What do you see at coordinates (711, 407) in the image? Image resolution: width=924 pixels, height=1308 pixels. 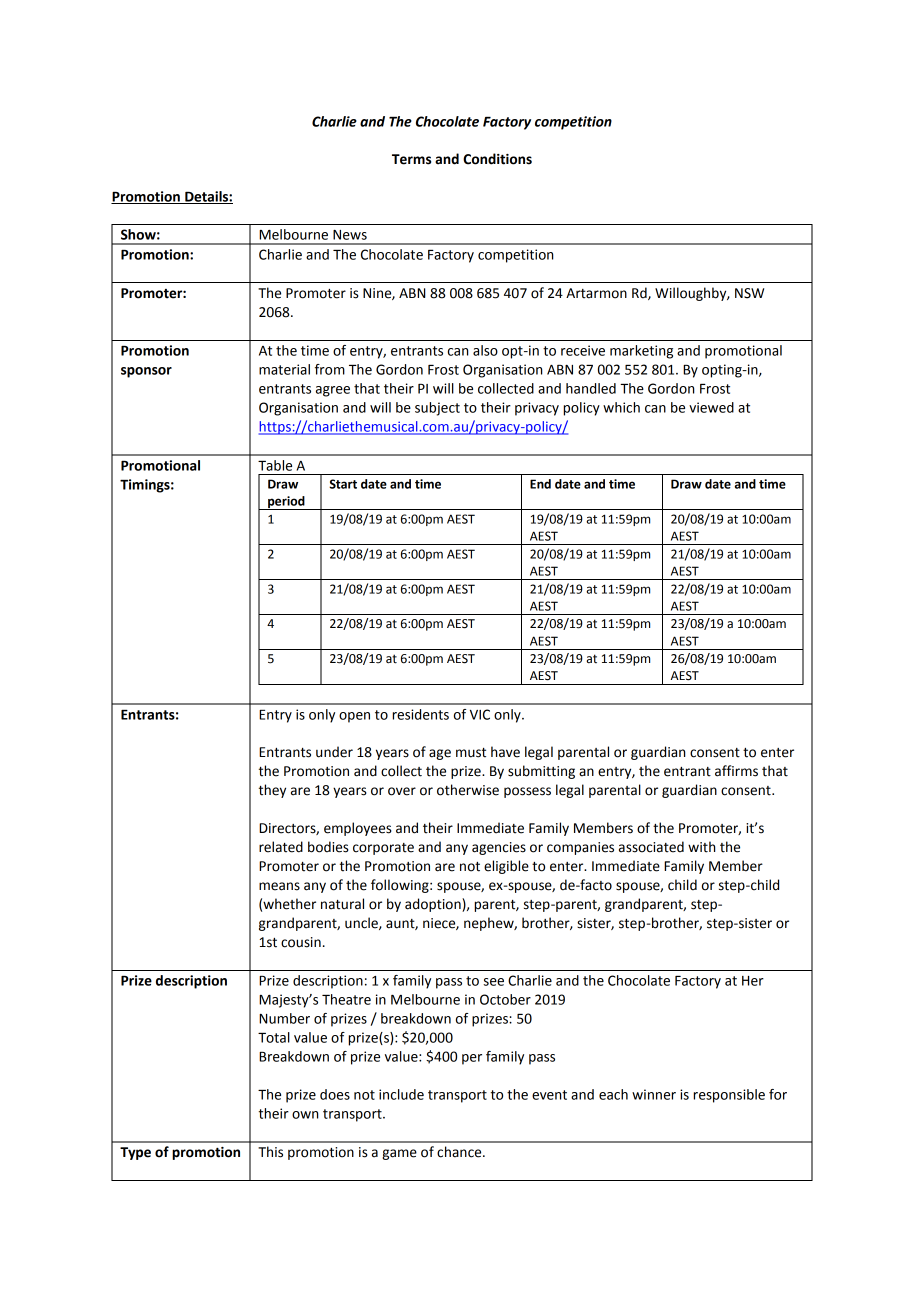 I see `viewed` at bounding box center [711, 407].
